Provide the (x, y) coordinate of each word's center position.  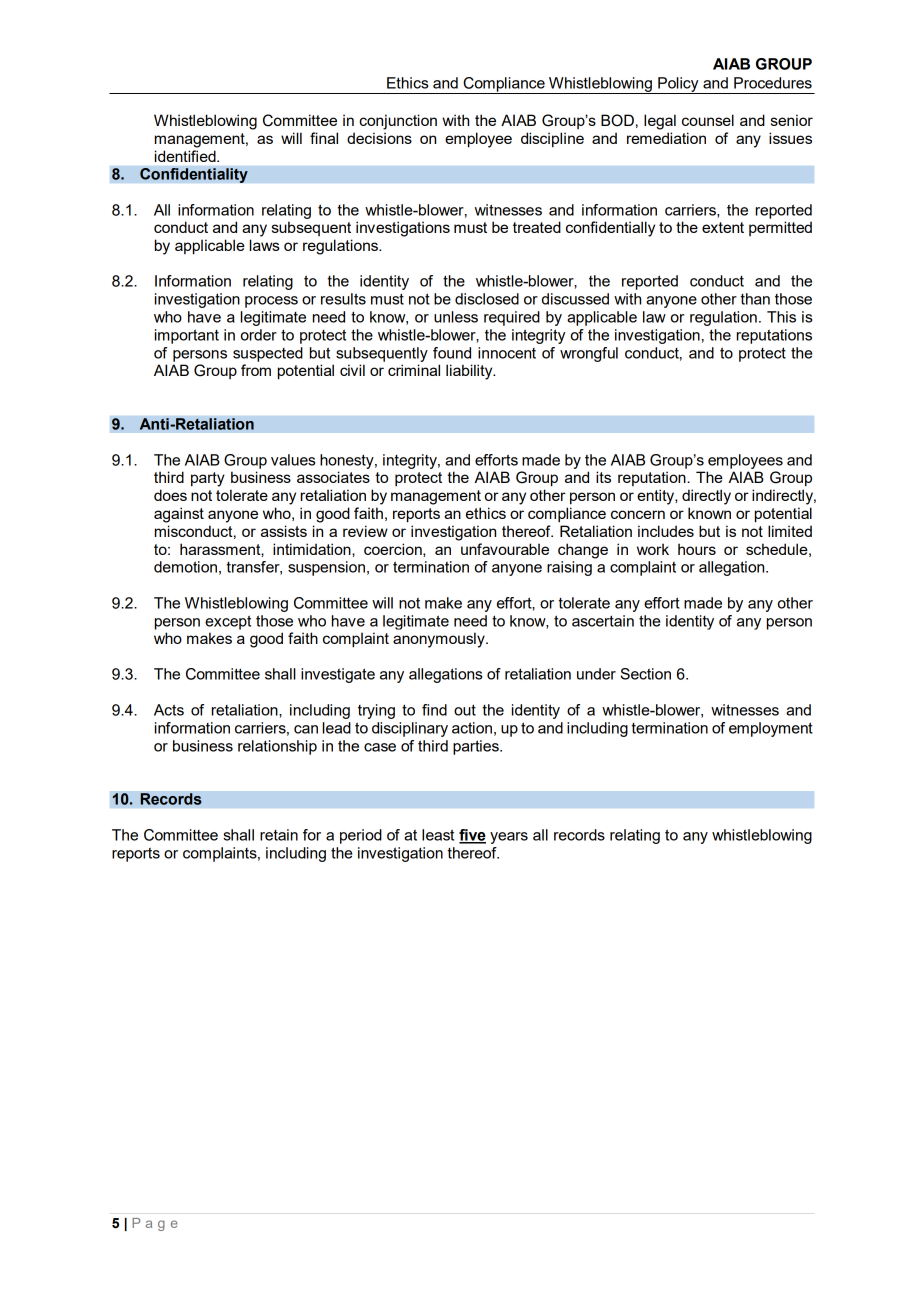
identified (186, 156)
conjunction (398, 122)
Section (645, 674)
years (509, 838)
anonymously (440, 640)
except (228, 622)
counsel (708, 120)
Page (155, 1224)
